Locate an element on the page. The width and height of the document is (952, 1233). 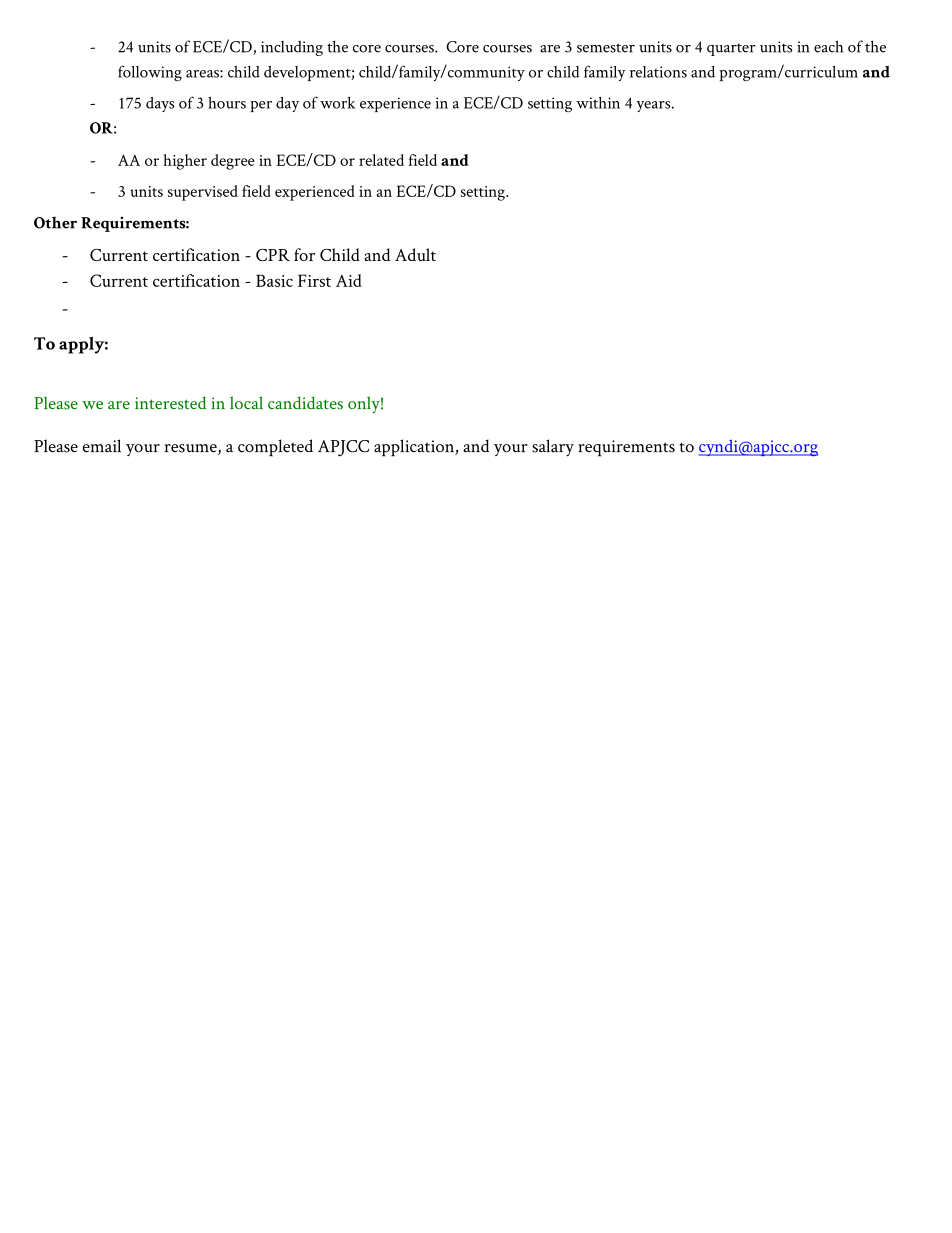
Aid is located at coordinates (349, 280).
